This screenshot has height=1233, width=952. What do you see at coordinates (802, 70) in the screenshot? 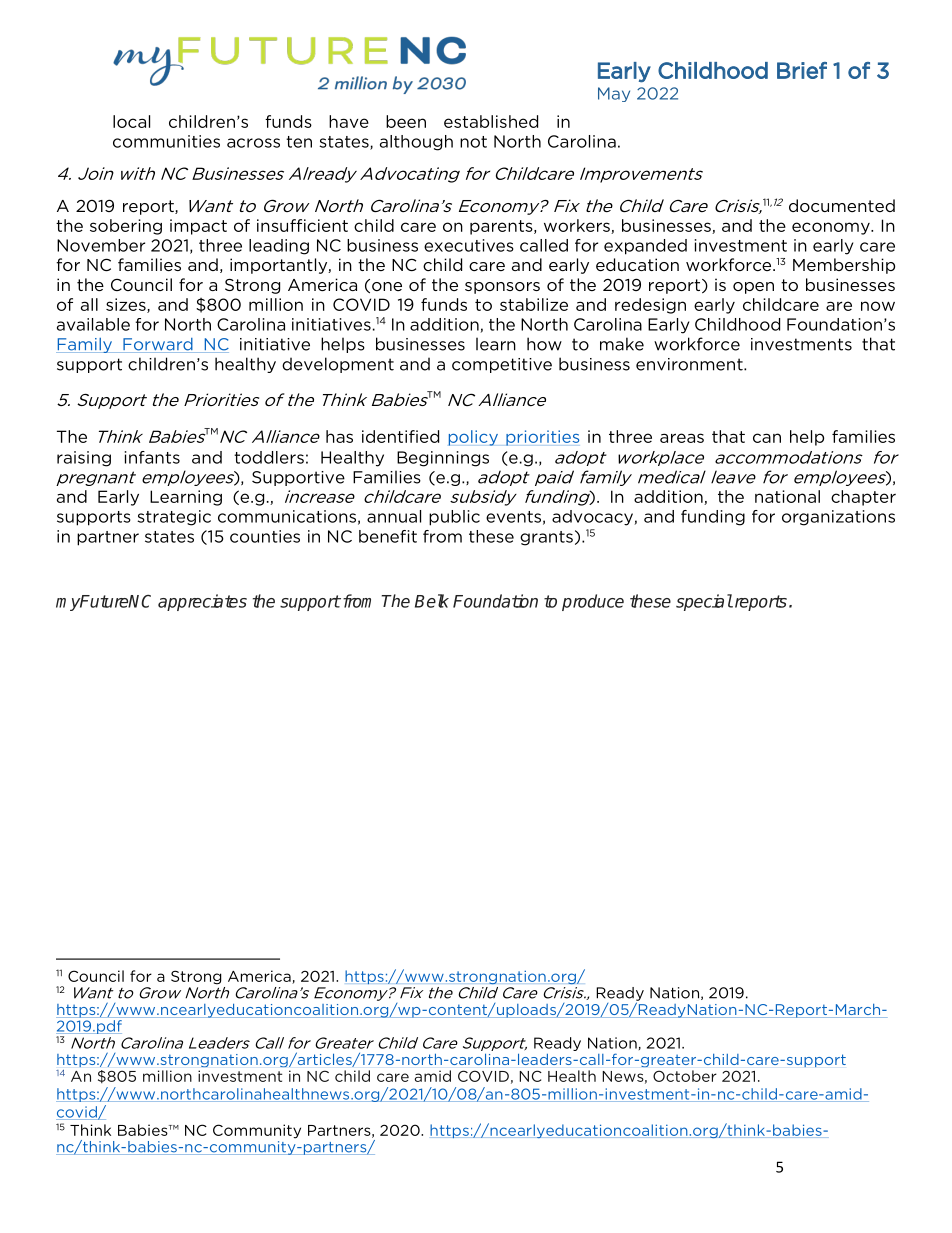
I see `Brief` at bounding box center [802, 70].
